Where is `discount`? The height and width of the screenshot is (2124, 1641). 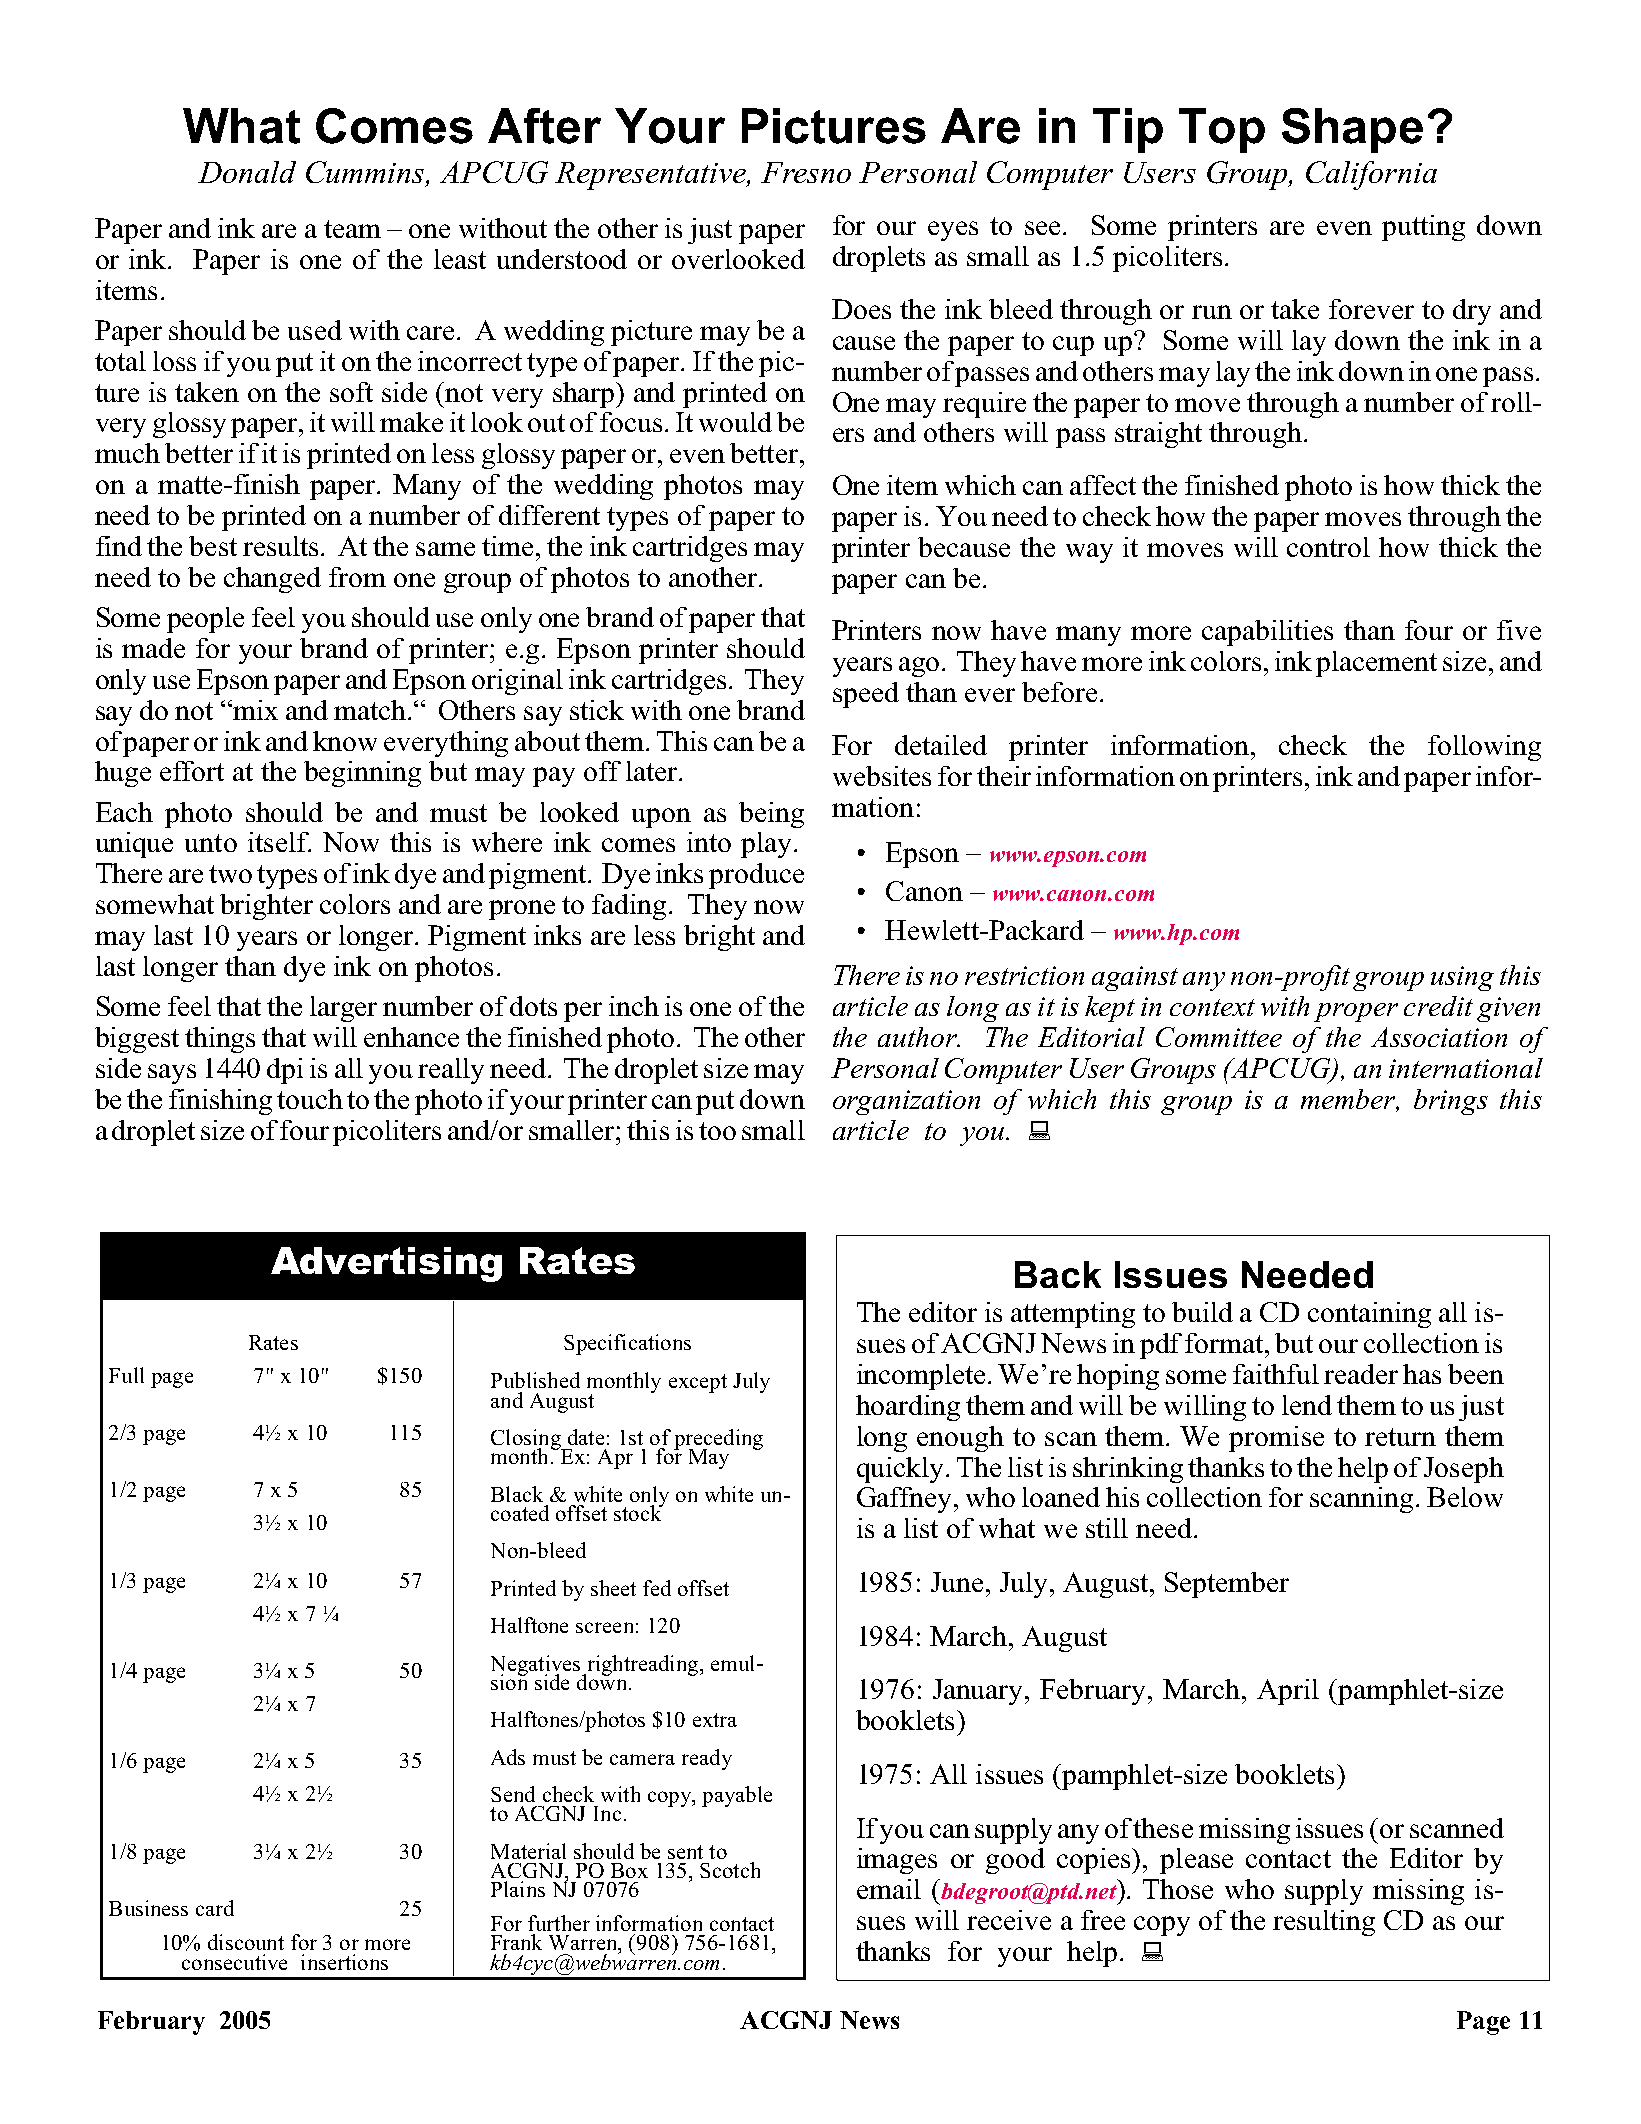 discount is located at coordinates (246, 1942).
